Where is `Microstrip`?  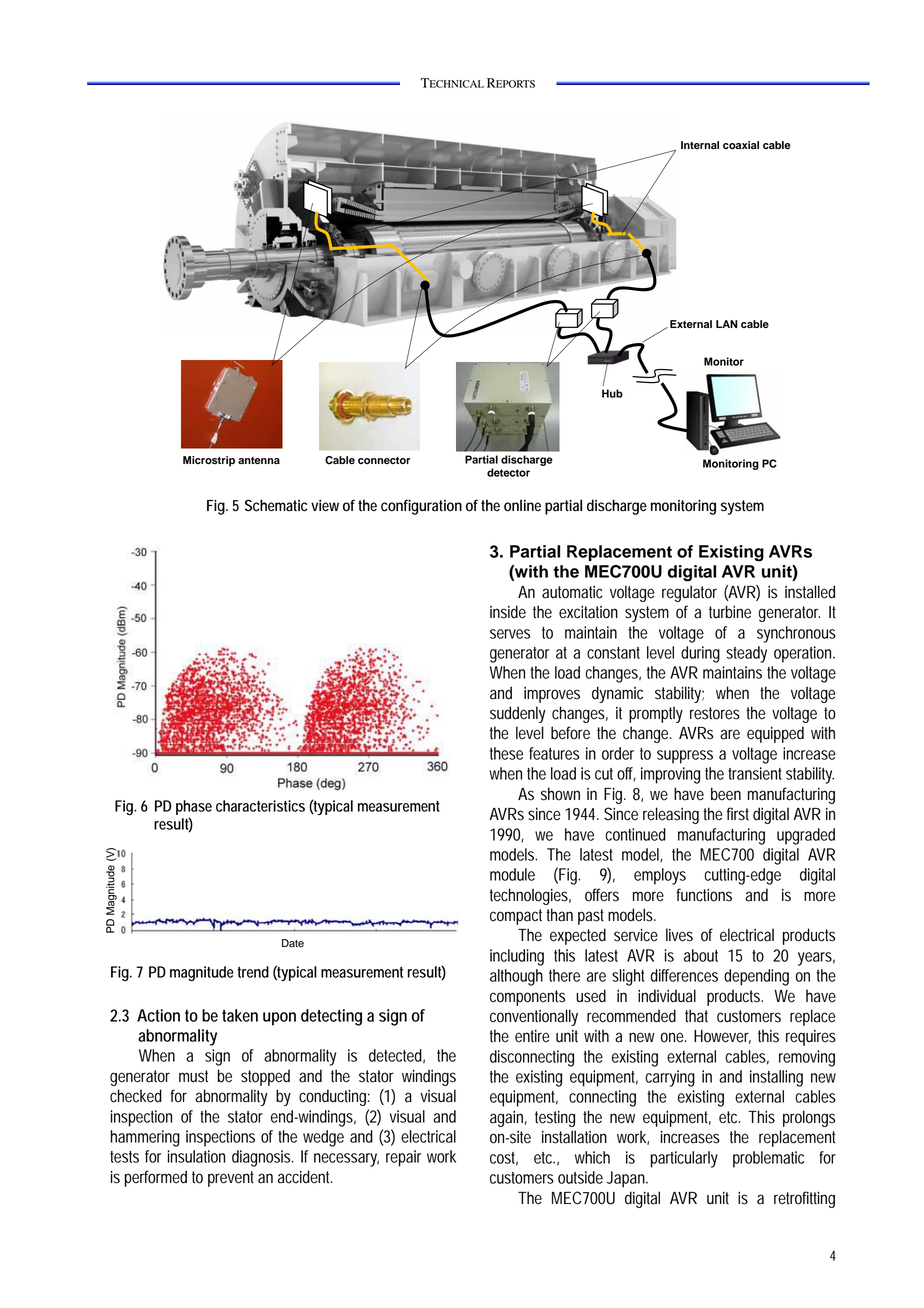
Microstrip is located at coordinates (209, 461).
